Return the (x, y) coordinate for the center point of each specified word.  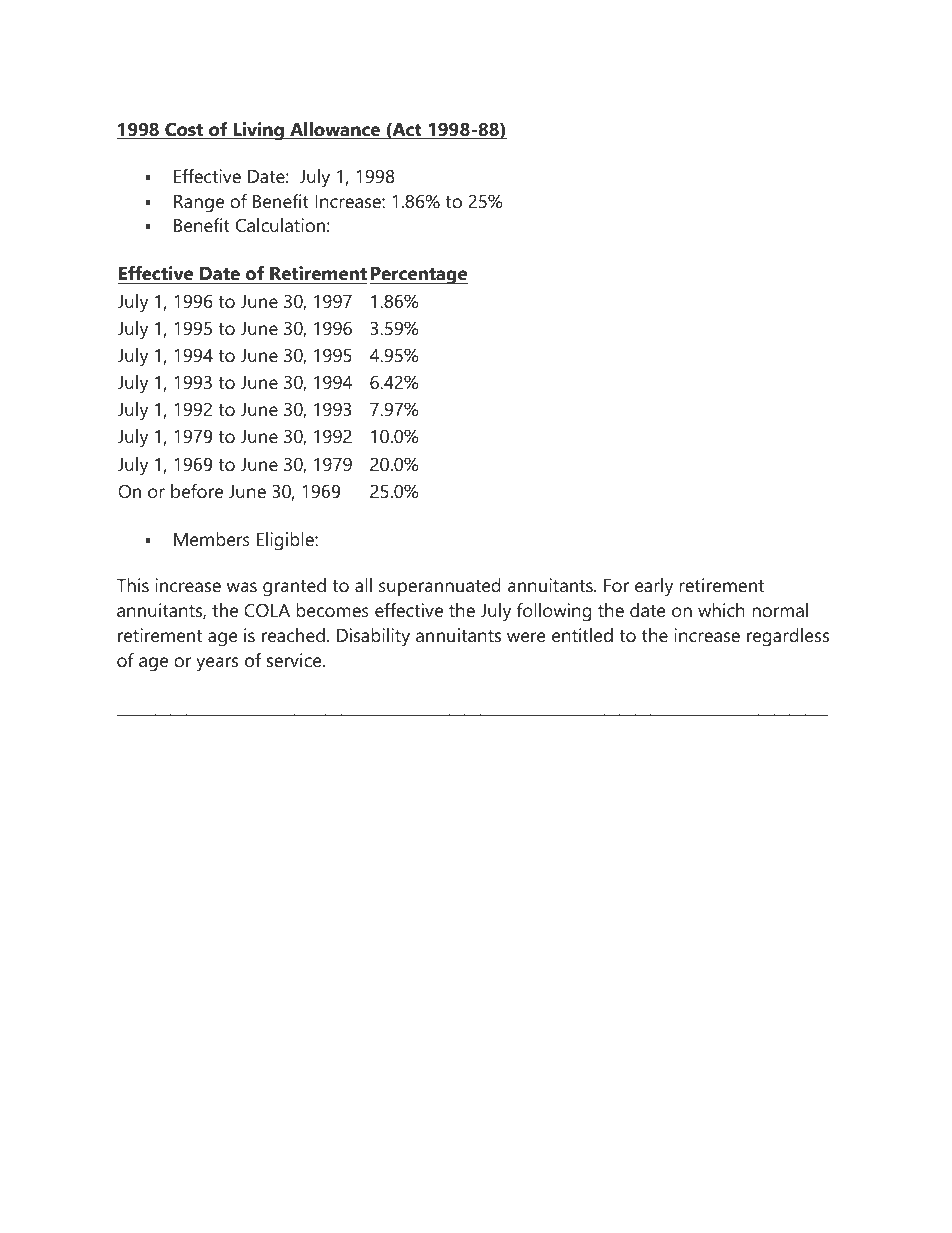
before (197, 491)
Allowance (335, 130)
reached (293, 635)
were (526, 637)
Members (212, 539)
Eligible (286, 541)
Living (258, 131)
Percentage (419, 276)
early (654, 587)
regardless (788, 637)
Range (199, 204)
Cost (184, 130)
